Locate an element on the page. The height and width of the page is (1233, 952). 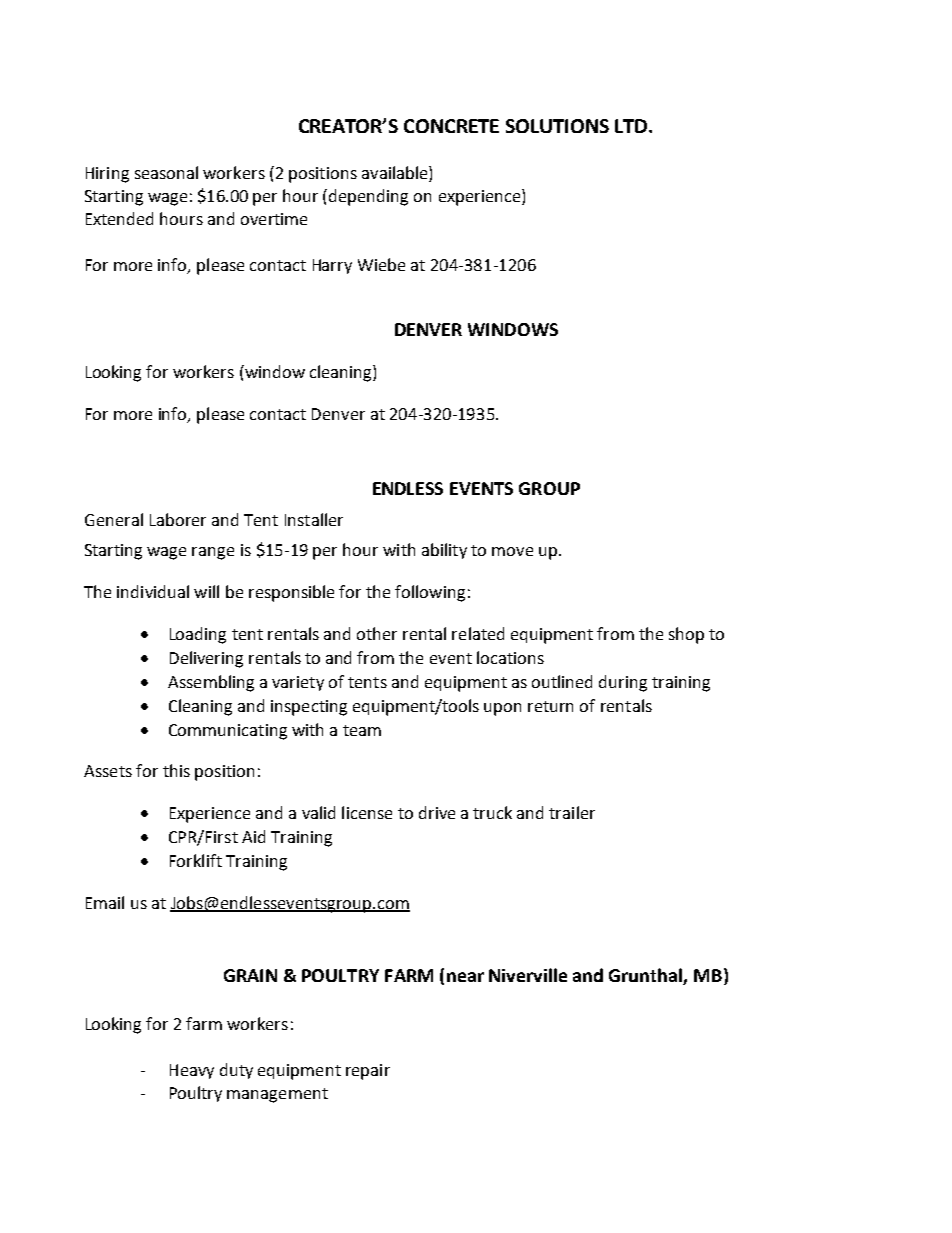
available is located at coordinates (396, 174).
